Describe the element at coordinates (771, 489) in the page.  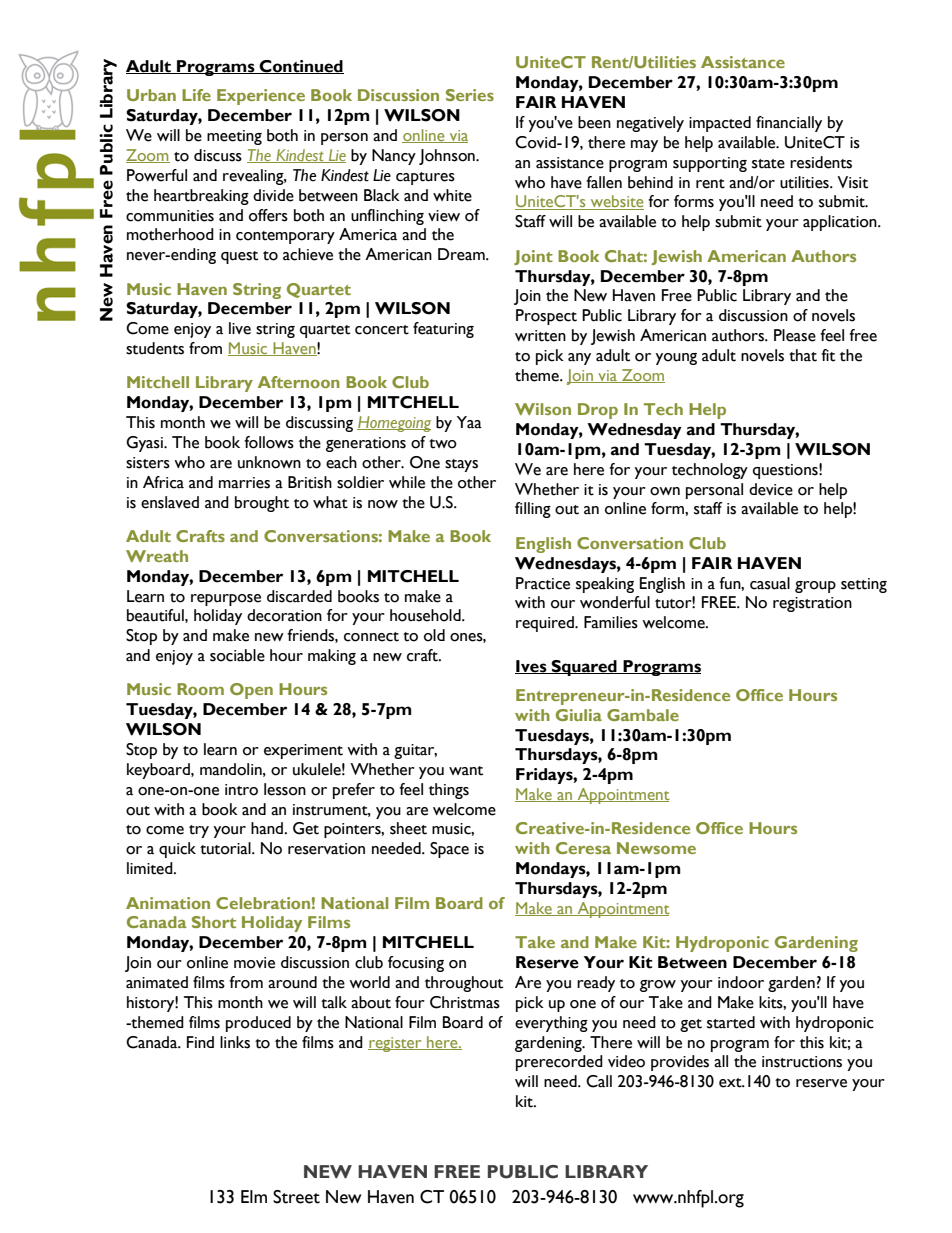
I see `device` at that location.
